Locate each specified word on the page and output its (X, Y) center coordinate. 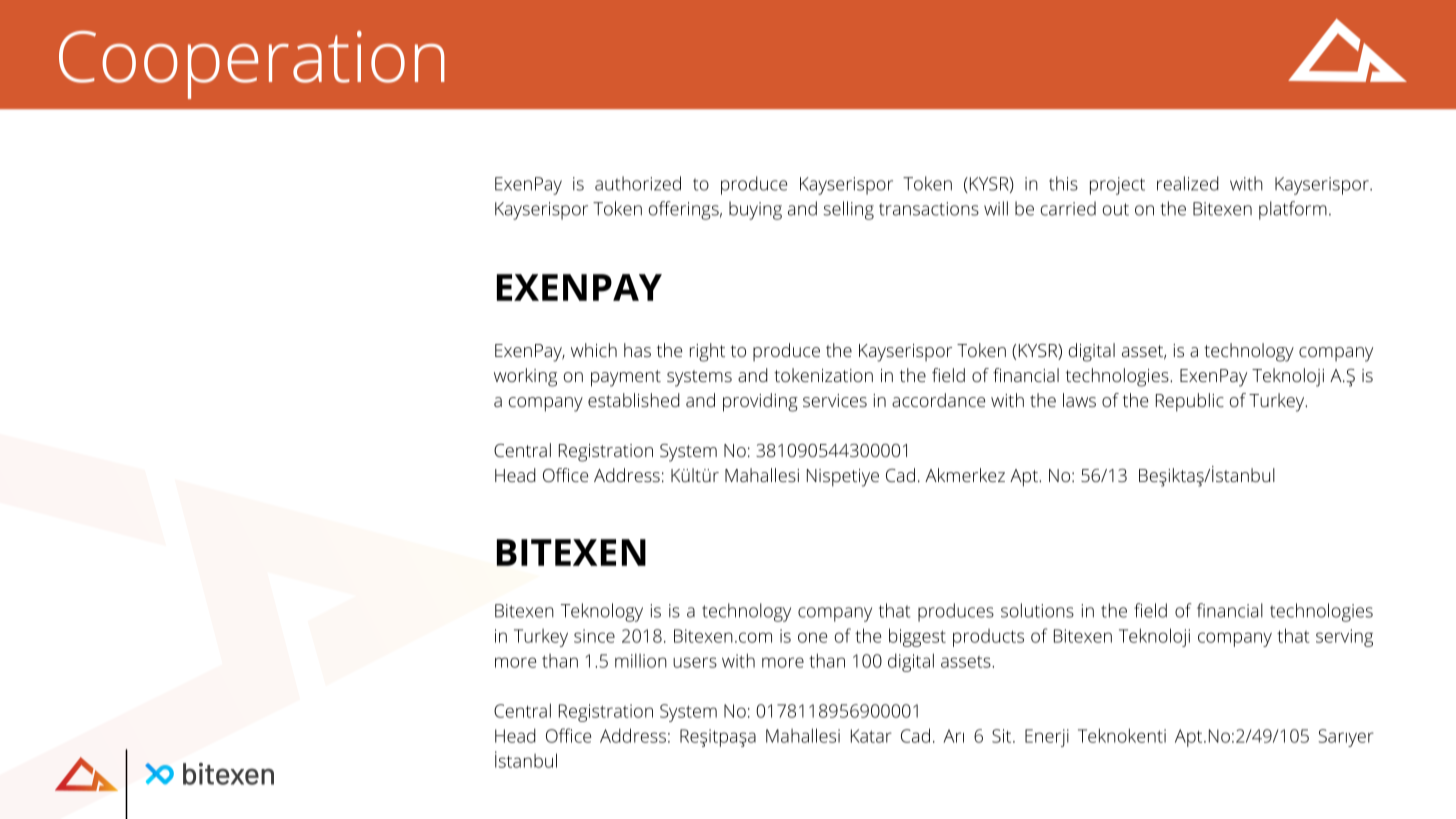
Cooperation (252, 65)
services (835, 400)
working (525, 377)
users (695, 662)
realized (1188, 183)
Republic (1190, 402)
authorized (638, 183)
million (641, 660)
